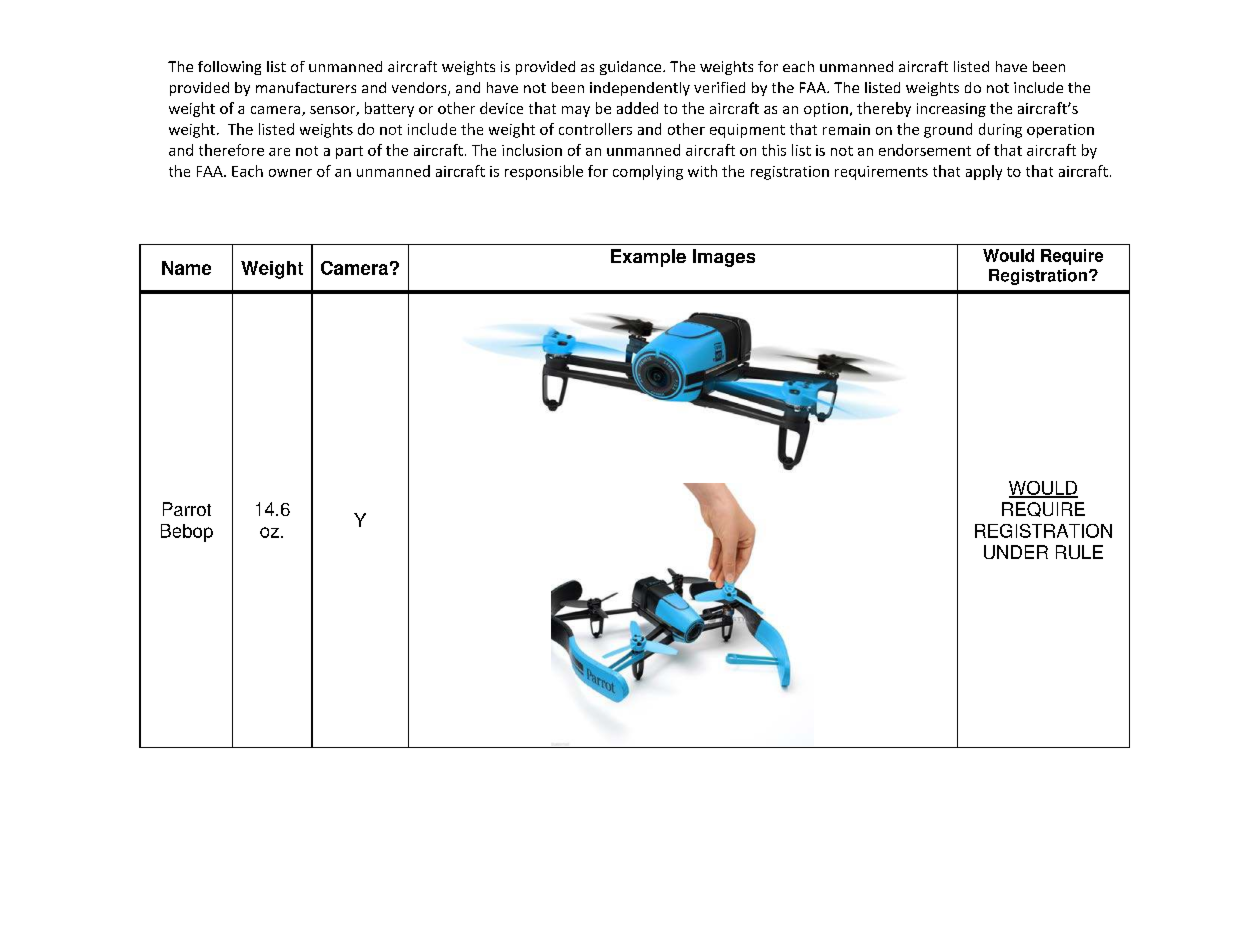 The height and width of the page is (952, 1233). Describe the element at coordinates (186, 268) in the page. I see `Name` at that location.
